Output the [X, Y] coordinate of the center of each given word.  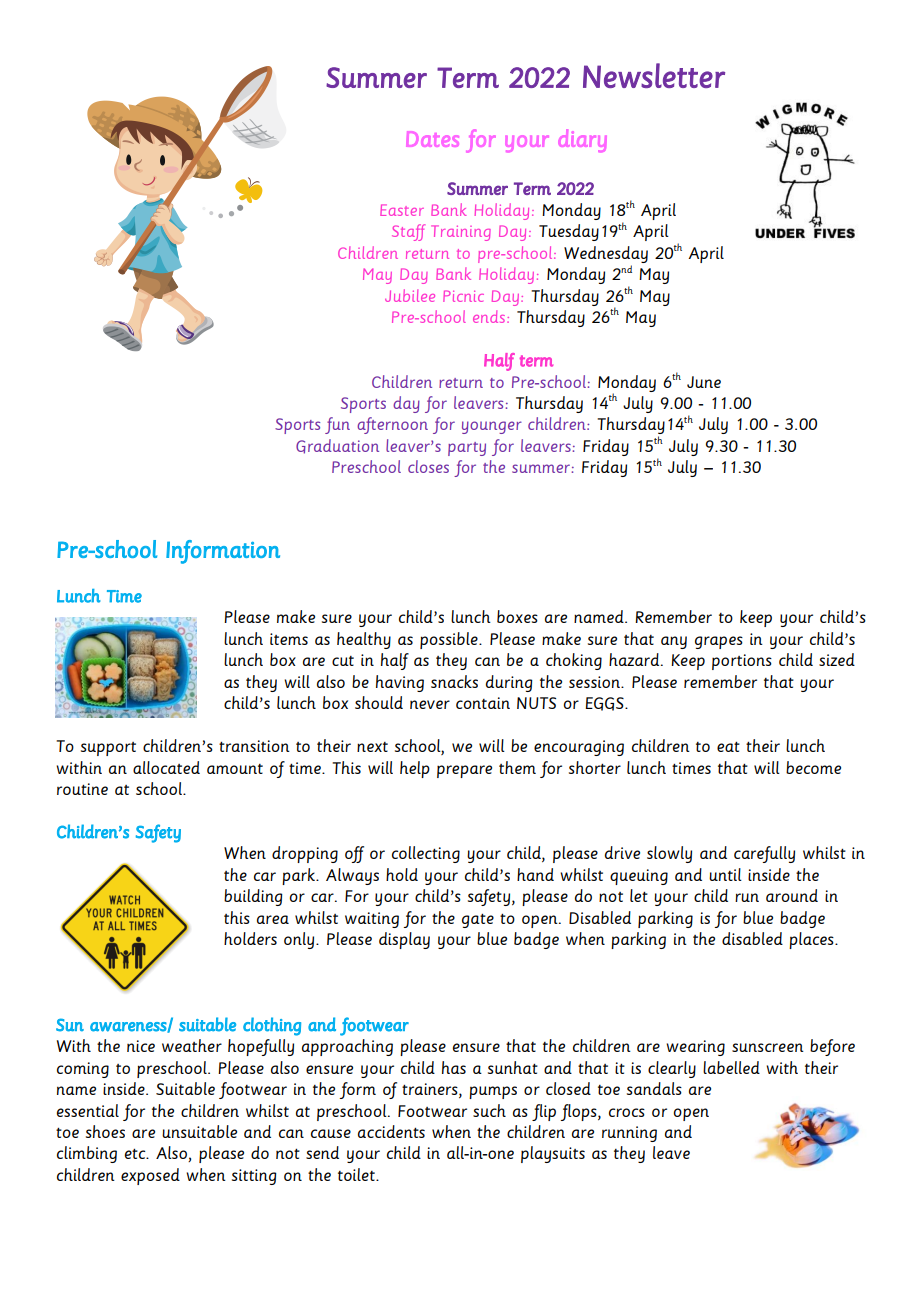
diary [582, 140]
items [289, 639]
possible [450, 640]
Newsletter [654, 75]
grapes [719, 642]
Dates [432, 139]
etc [136, 1154]
